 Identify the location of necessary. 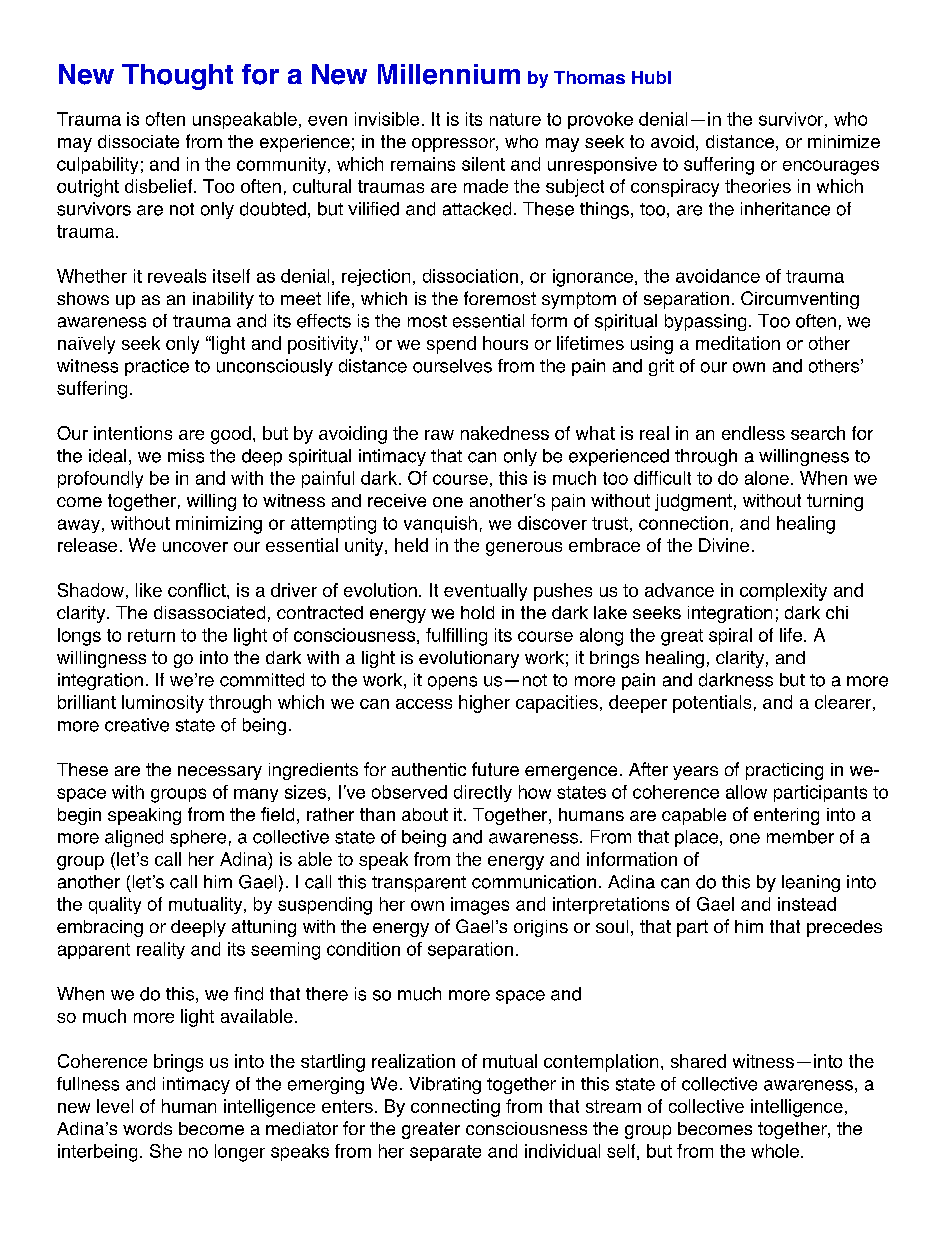
(220, 773).
